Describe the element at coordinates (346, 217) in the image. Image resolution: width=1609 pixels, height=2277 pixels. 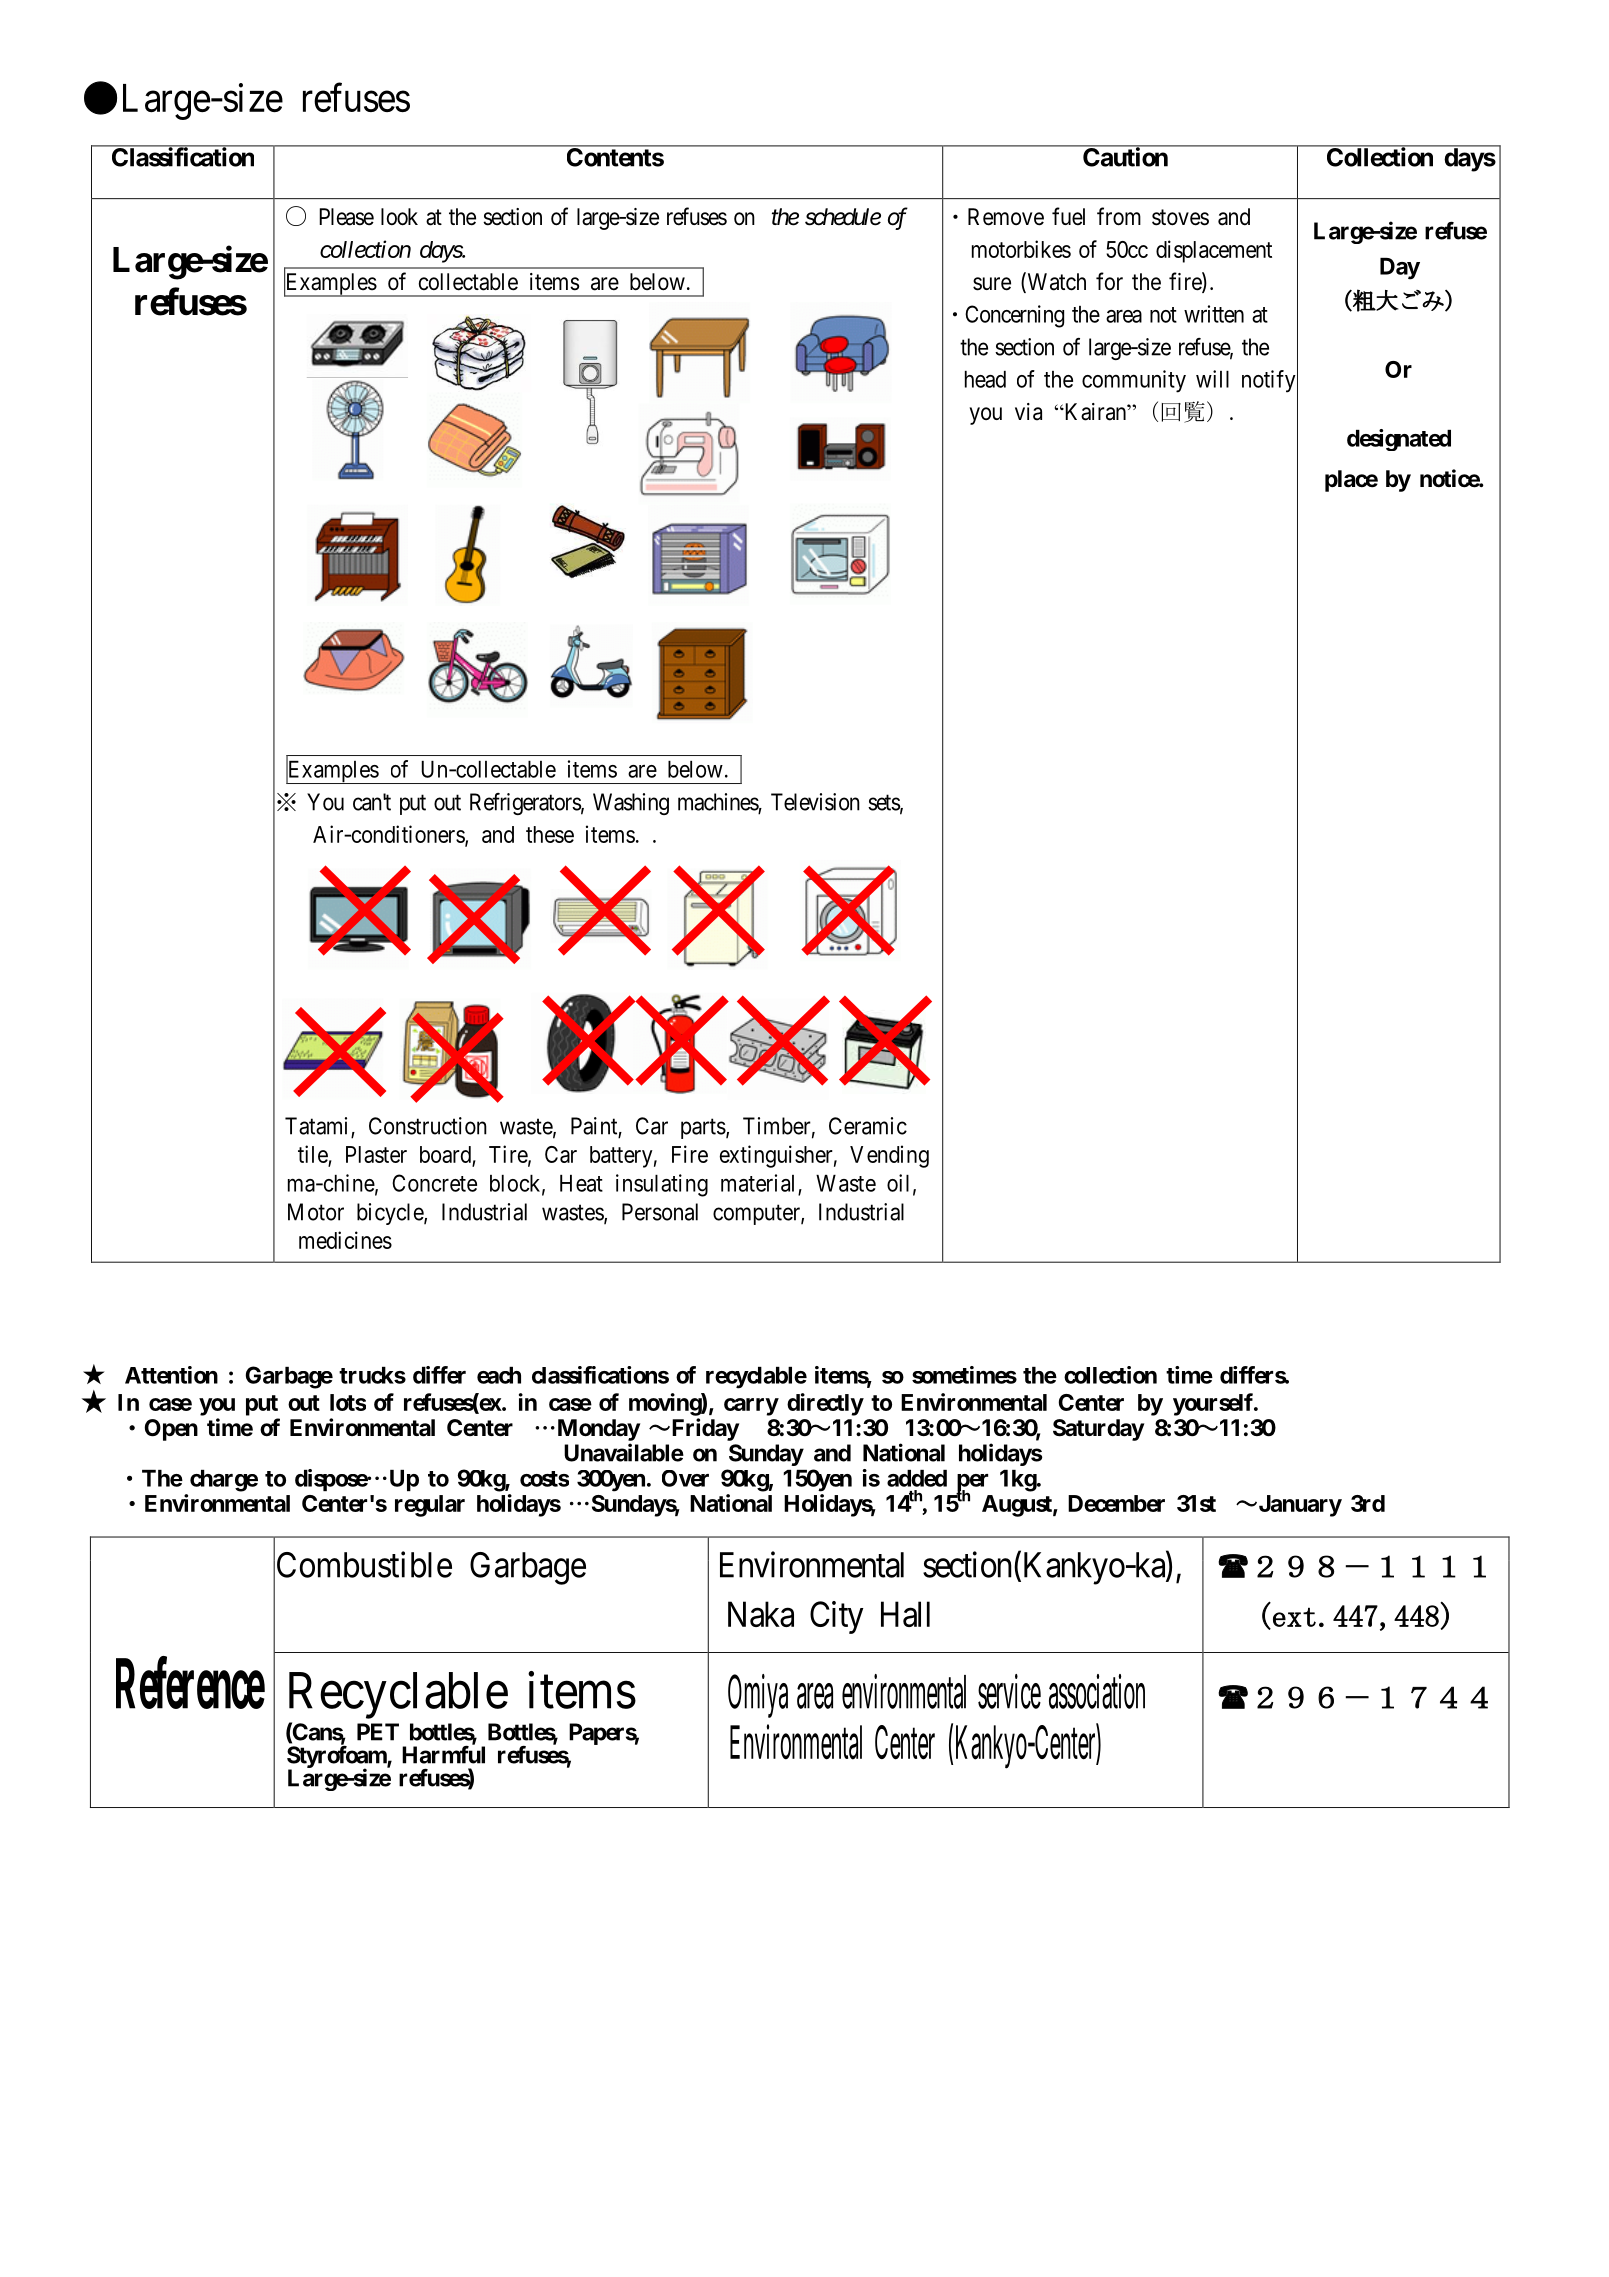
I see `Please` at that location.
